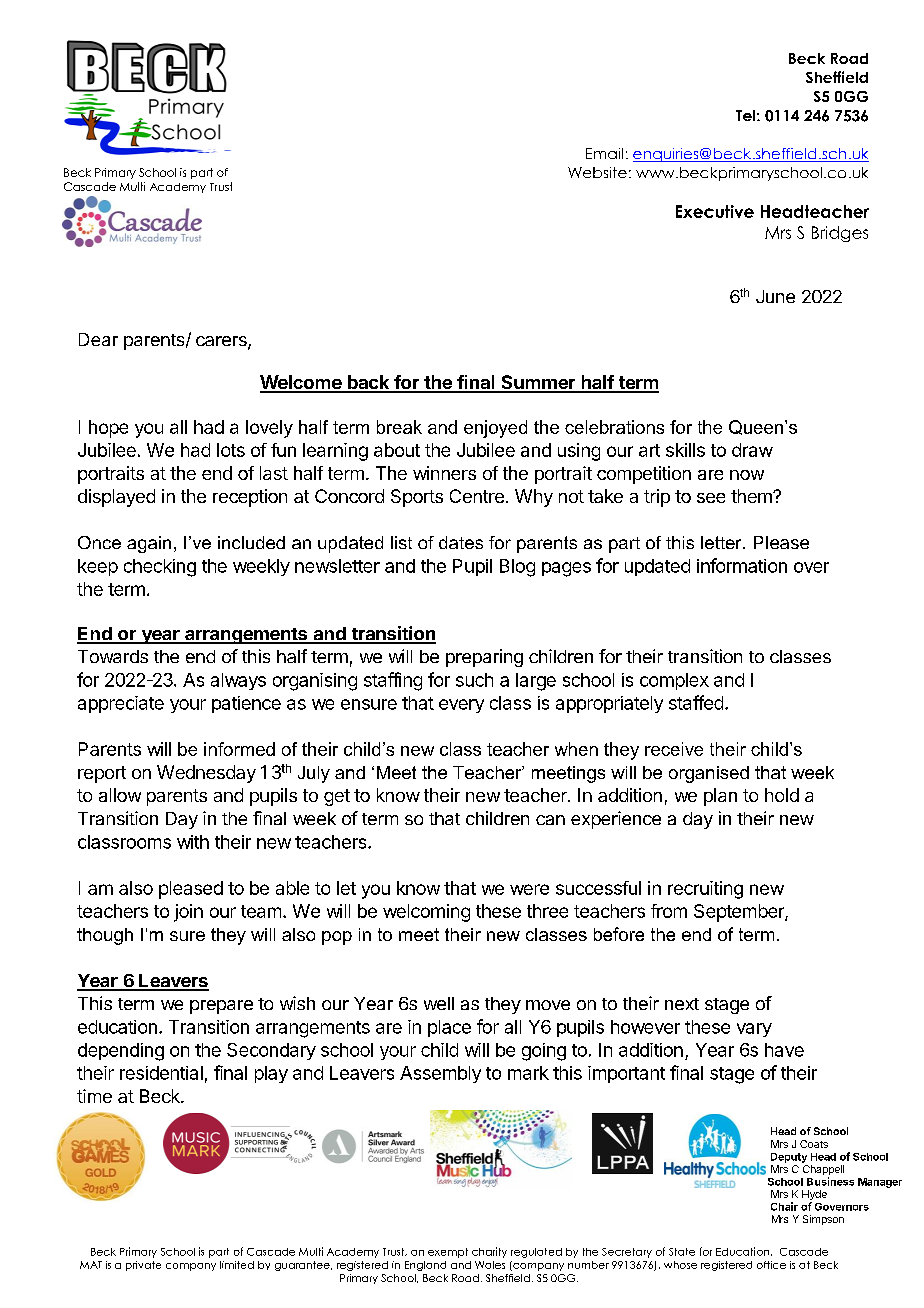 Image resolution: width=924 pixels, height=1308 pixels. I want to click on Website, so click(597, 172).
